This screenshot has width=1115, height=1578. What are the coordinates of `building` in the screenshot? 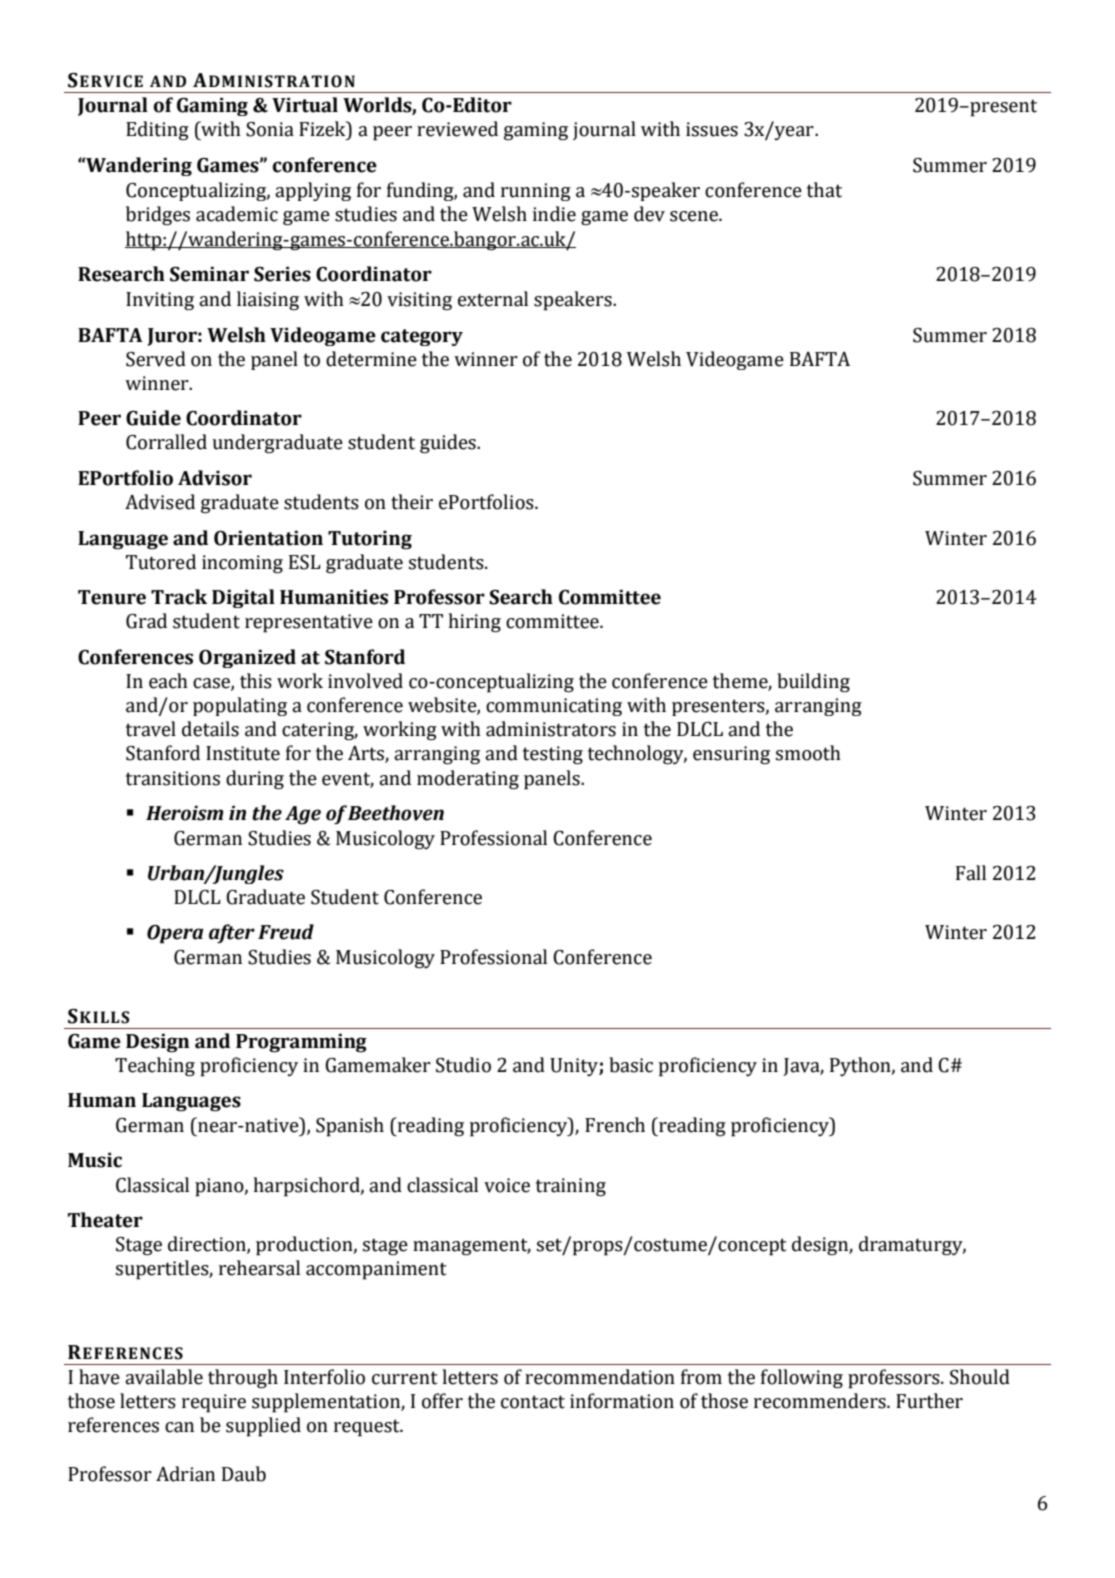 It's located at (813, 683).
